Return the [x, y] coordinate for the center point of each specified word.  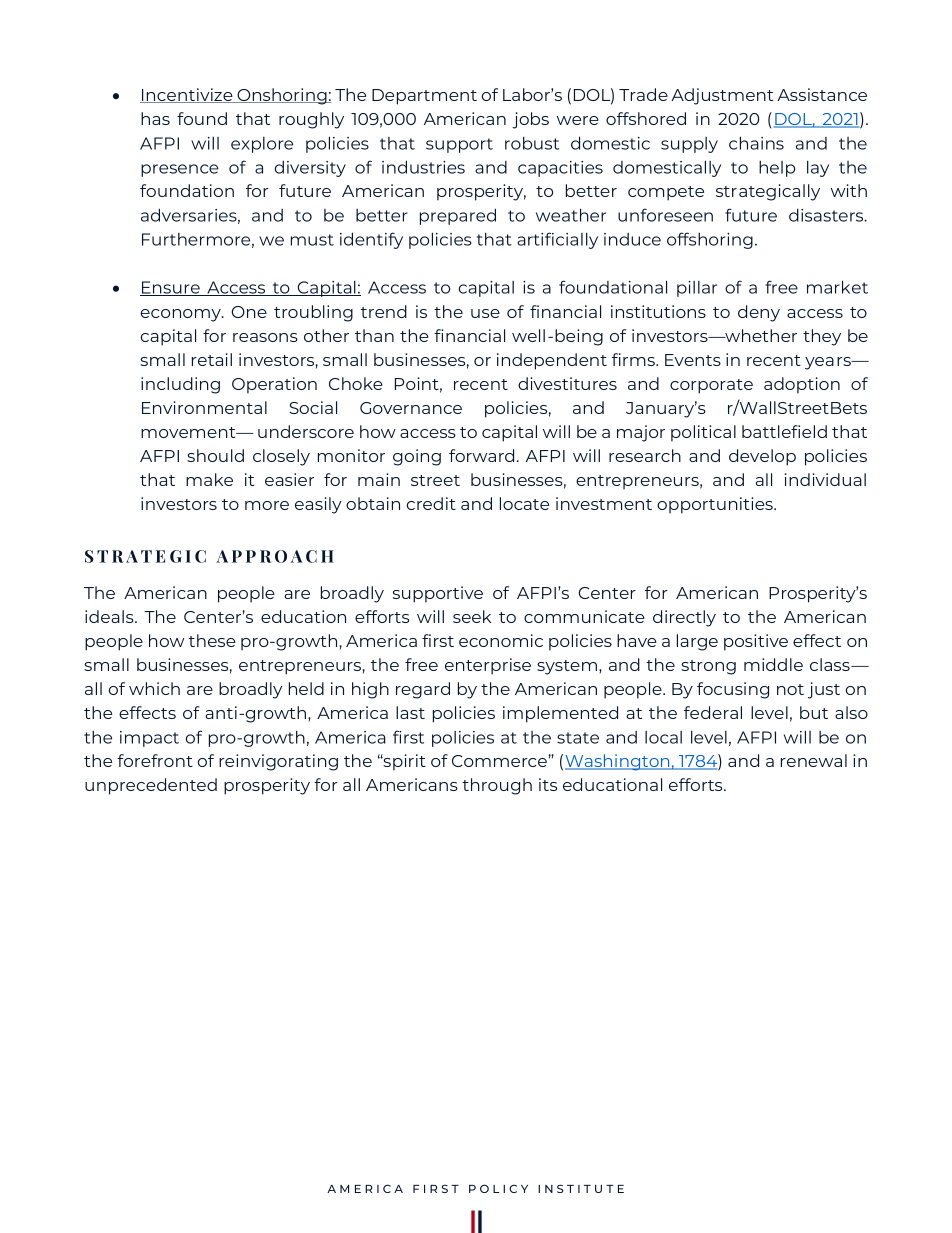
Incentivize [187, 95]
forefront [155, 760]
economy [182, 315]
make [209, 479]
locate [524, 503]
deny [759, 313]
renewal [814, 760]
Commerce [499, 761]
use [485, 313]
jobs [530, 120]
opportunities [716, 505]
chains [756, 143]
